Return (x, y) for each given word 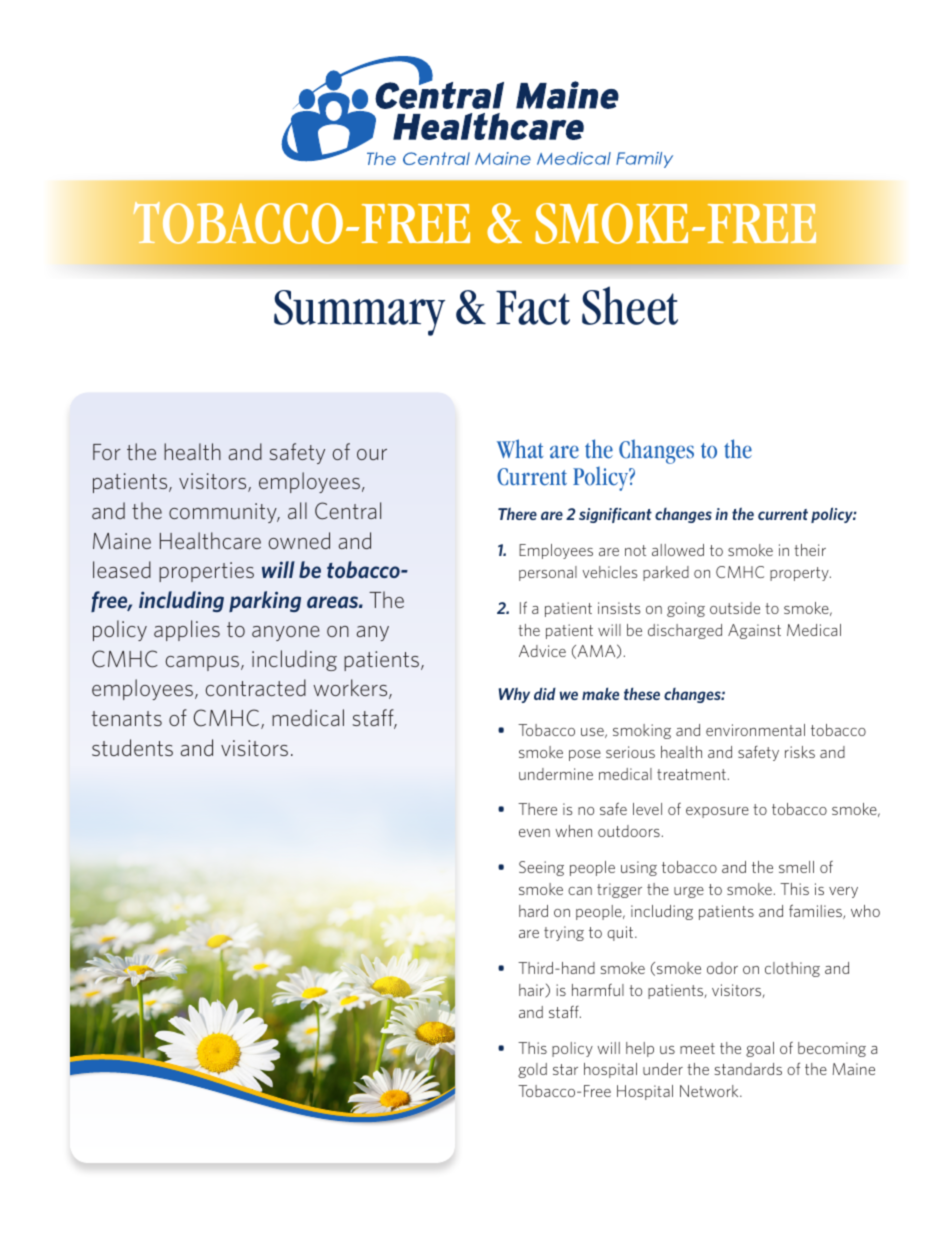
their (810, 550)
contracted (255, 687)
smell (796, 867)
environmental (755, 730)
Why (514, 695)
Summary (359, 313)
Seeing (541, 868)
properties (206, 572)
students (132, 747)
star (565, 1069)
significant (615, 515)
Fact (533, 307)
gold (532, 1070)
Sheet (630, 305)
